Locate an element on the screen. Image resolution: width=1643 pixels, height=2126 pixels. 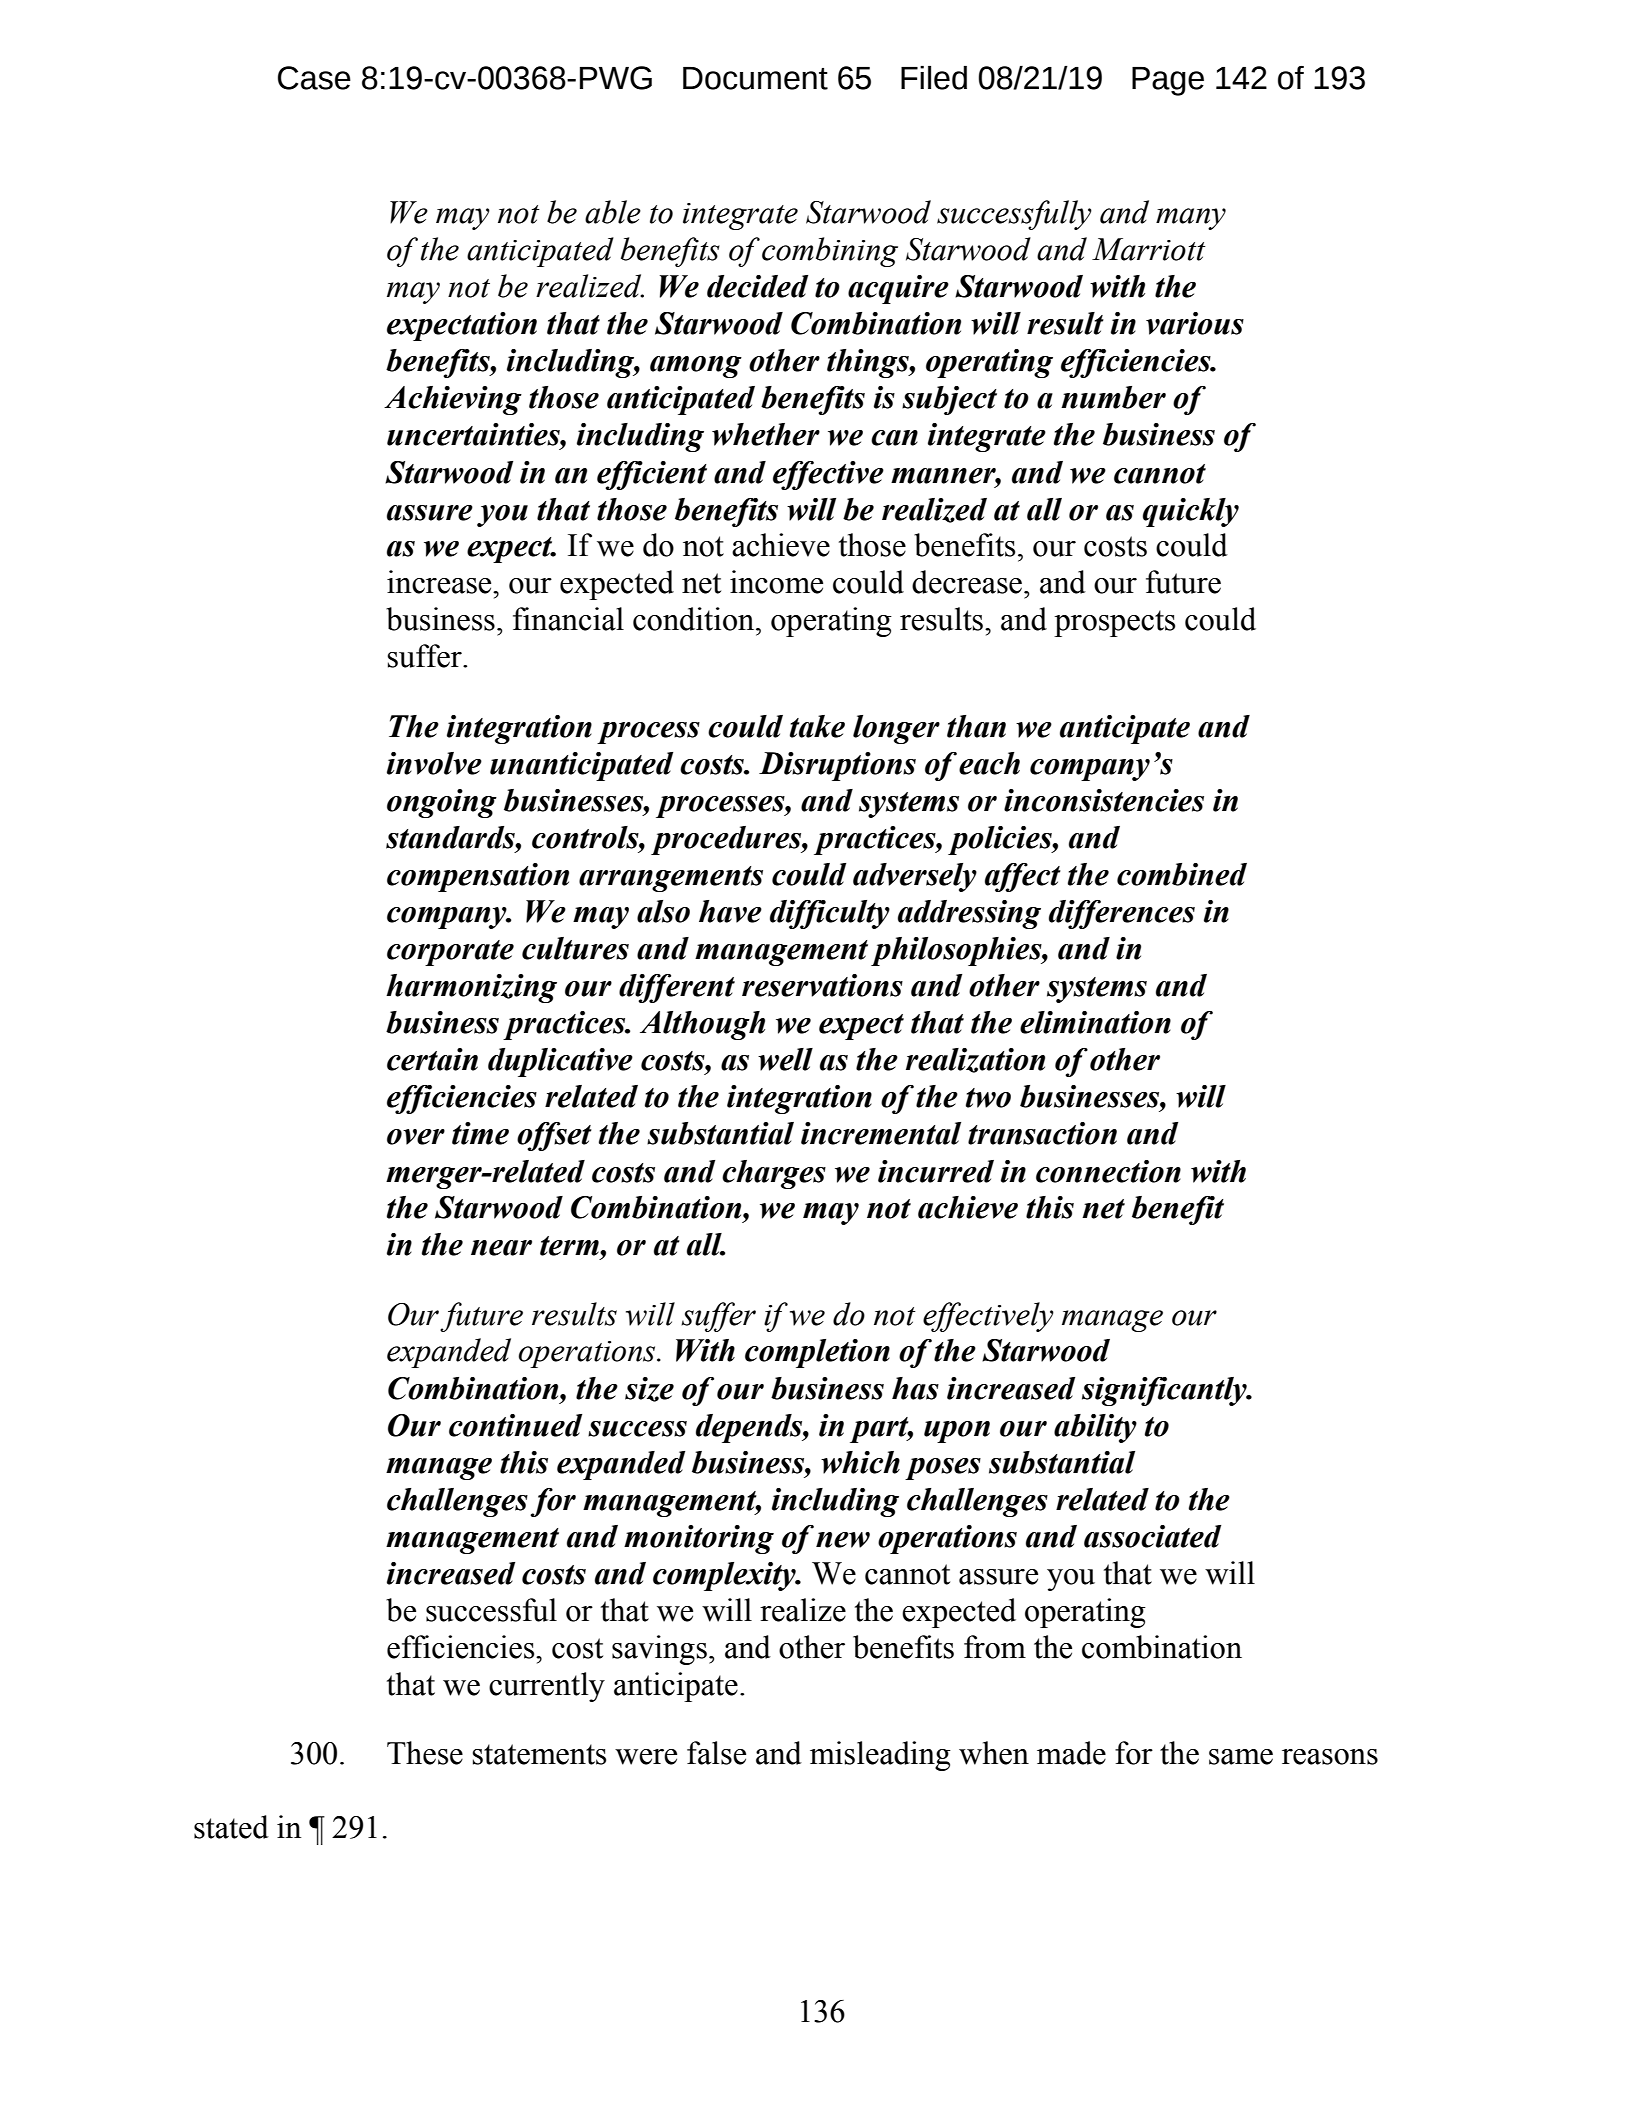
Document is located at coordinates (755, 78).
